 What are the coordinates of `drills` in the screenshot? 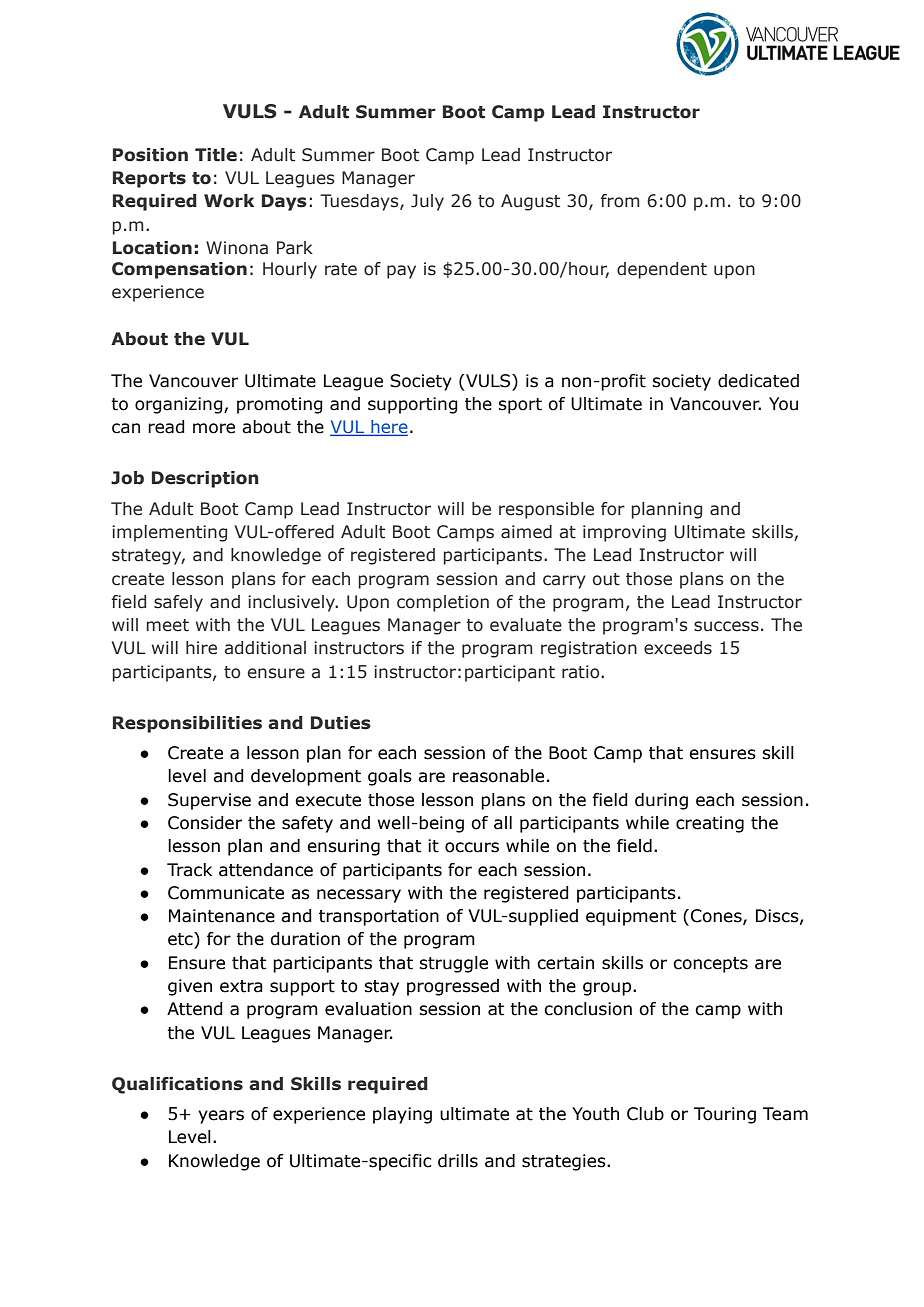 It's located at (458, 1161).
